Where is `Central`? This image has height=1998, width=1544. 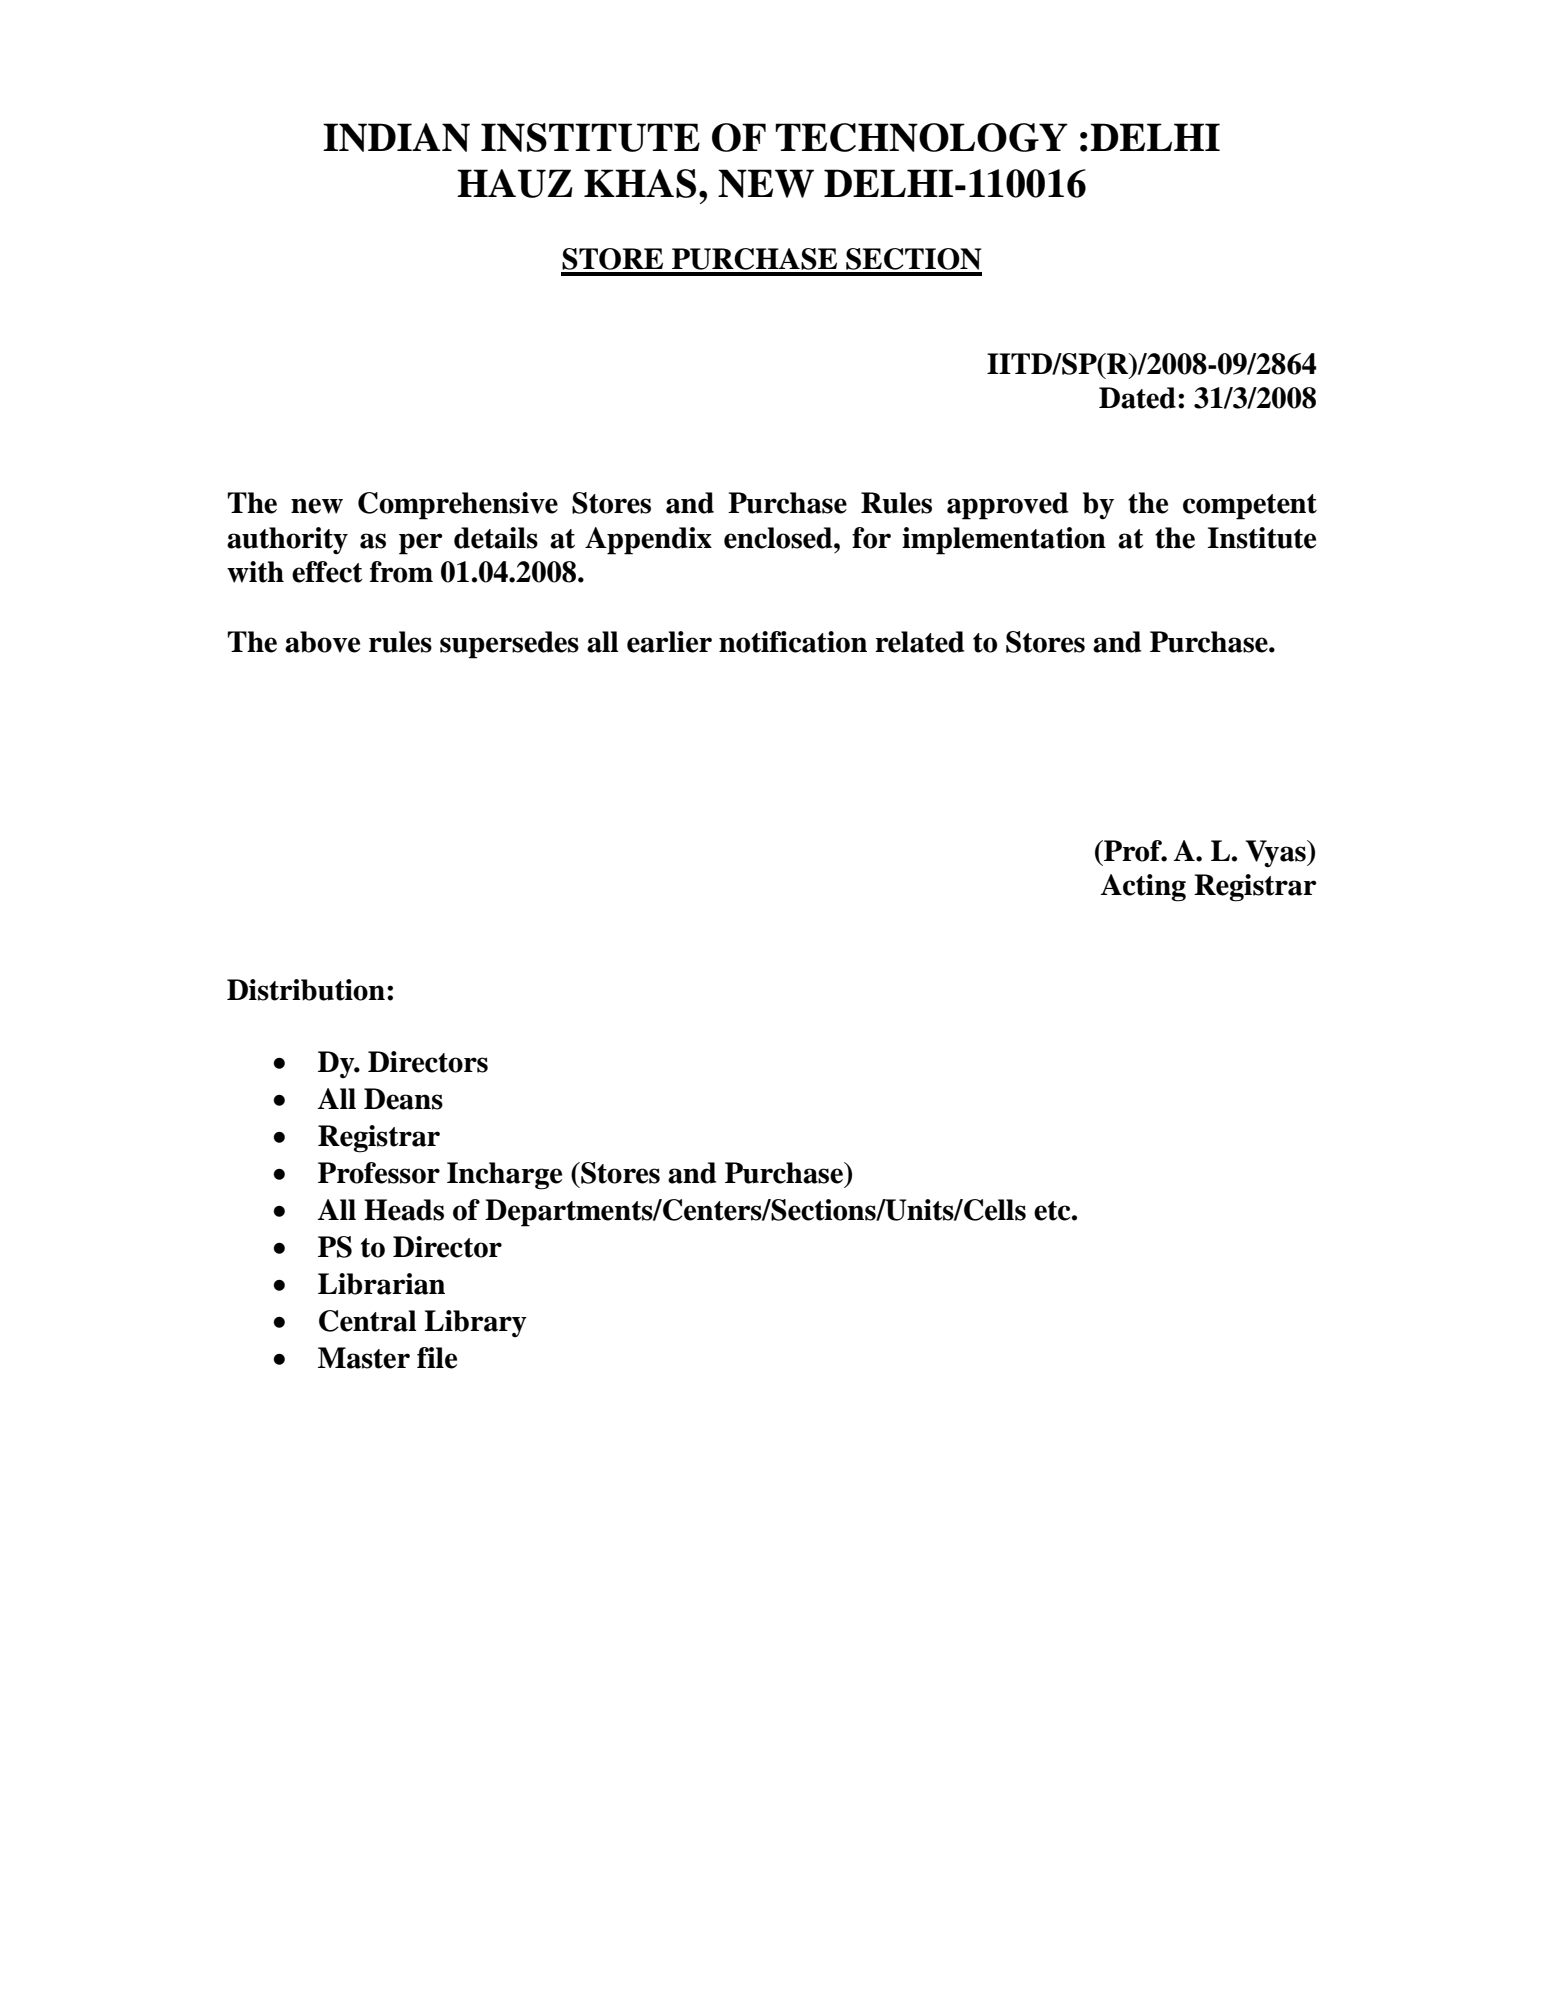 Central is located at coordinates (367, 1321).
